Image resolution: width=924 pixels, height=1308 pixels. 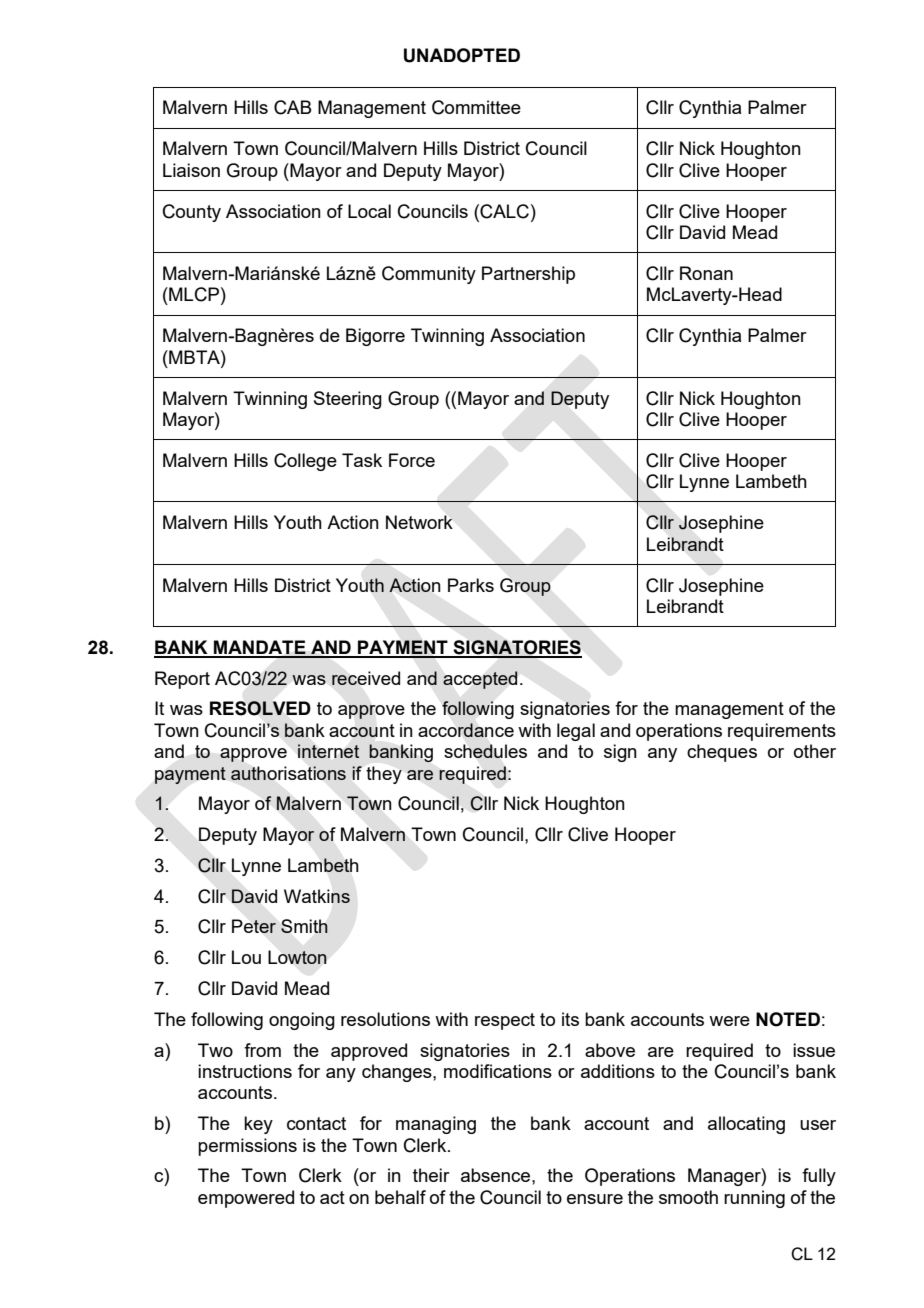 What do you see at coordinates (706, 273) in the page?
I see `Ronan` at bounding box center [706, 273].
